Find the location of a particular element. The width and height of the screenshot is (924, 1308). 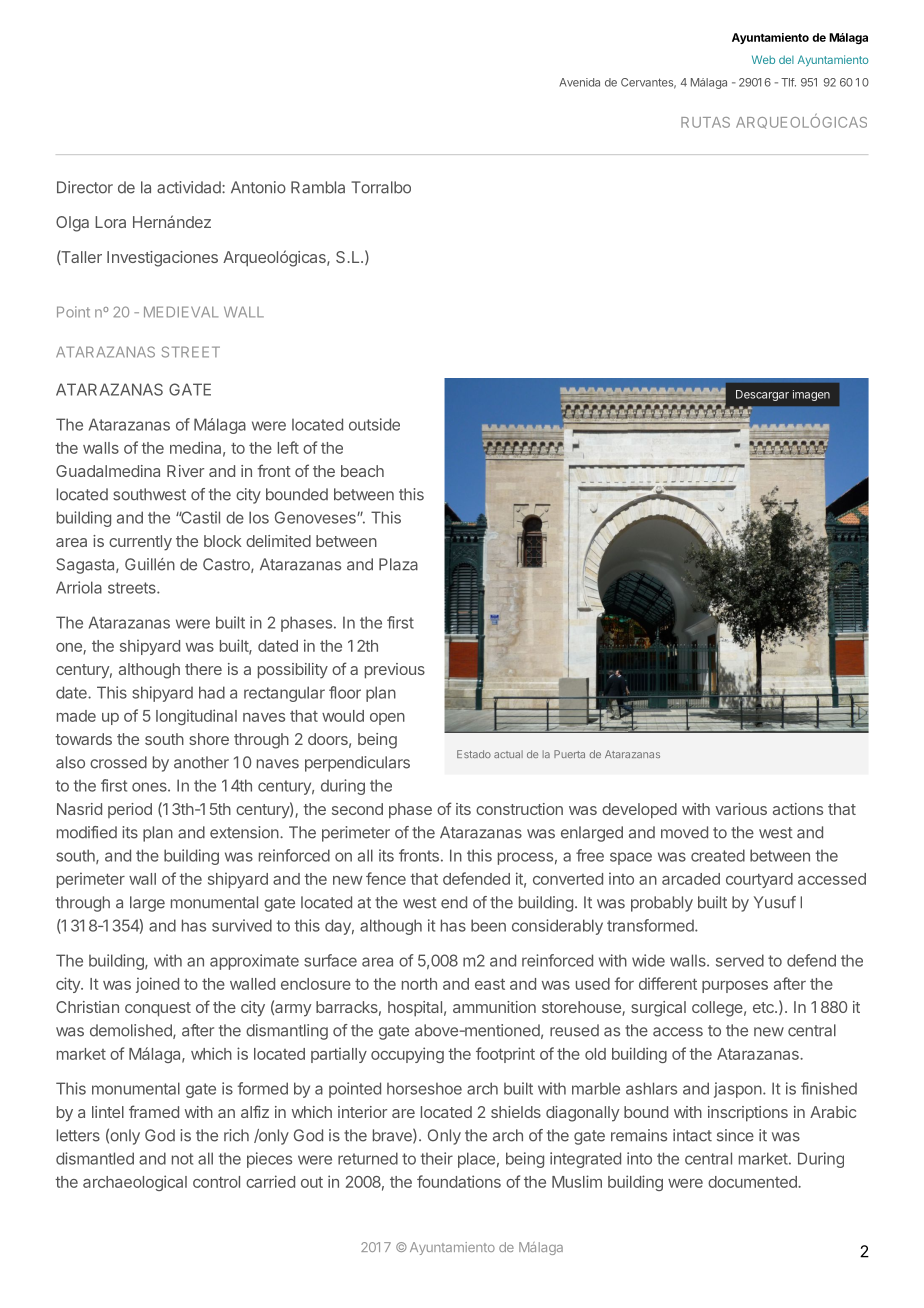

Antonio is located at coordinates (258, 187).
